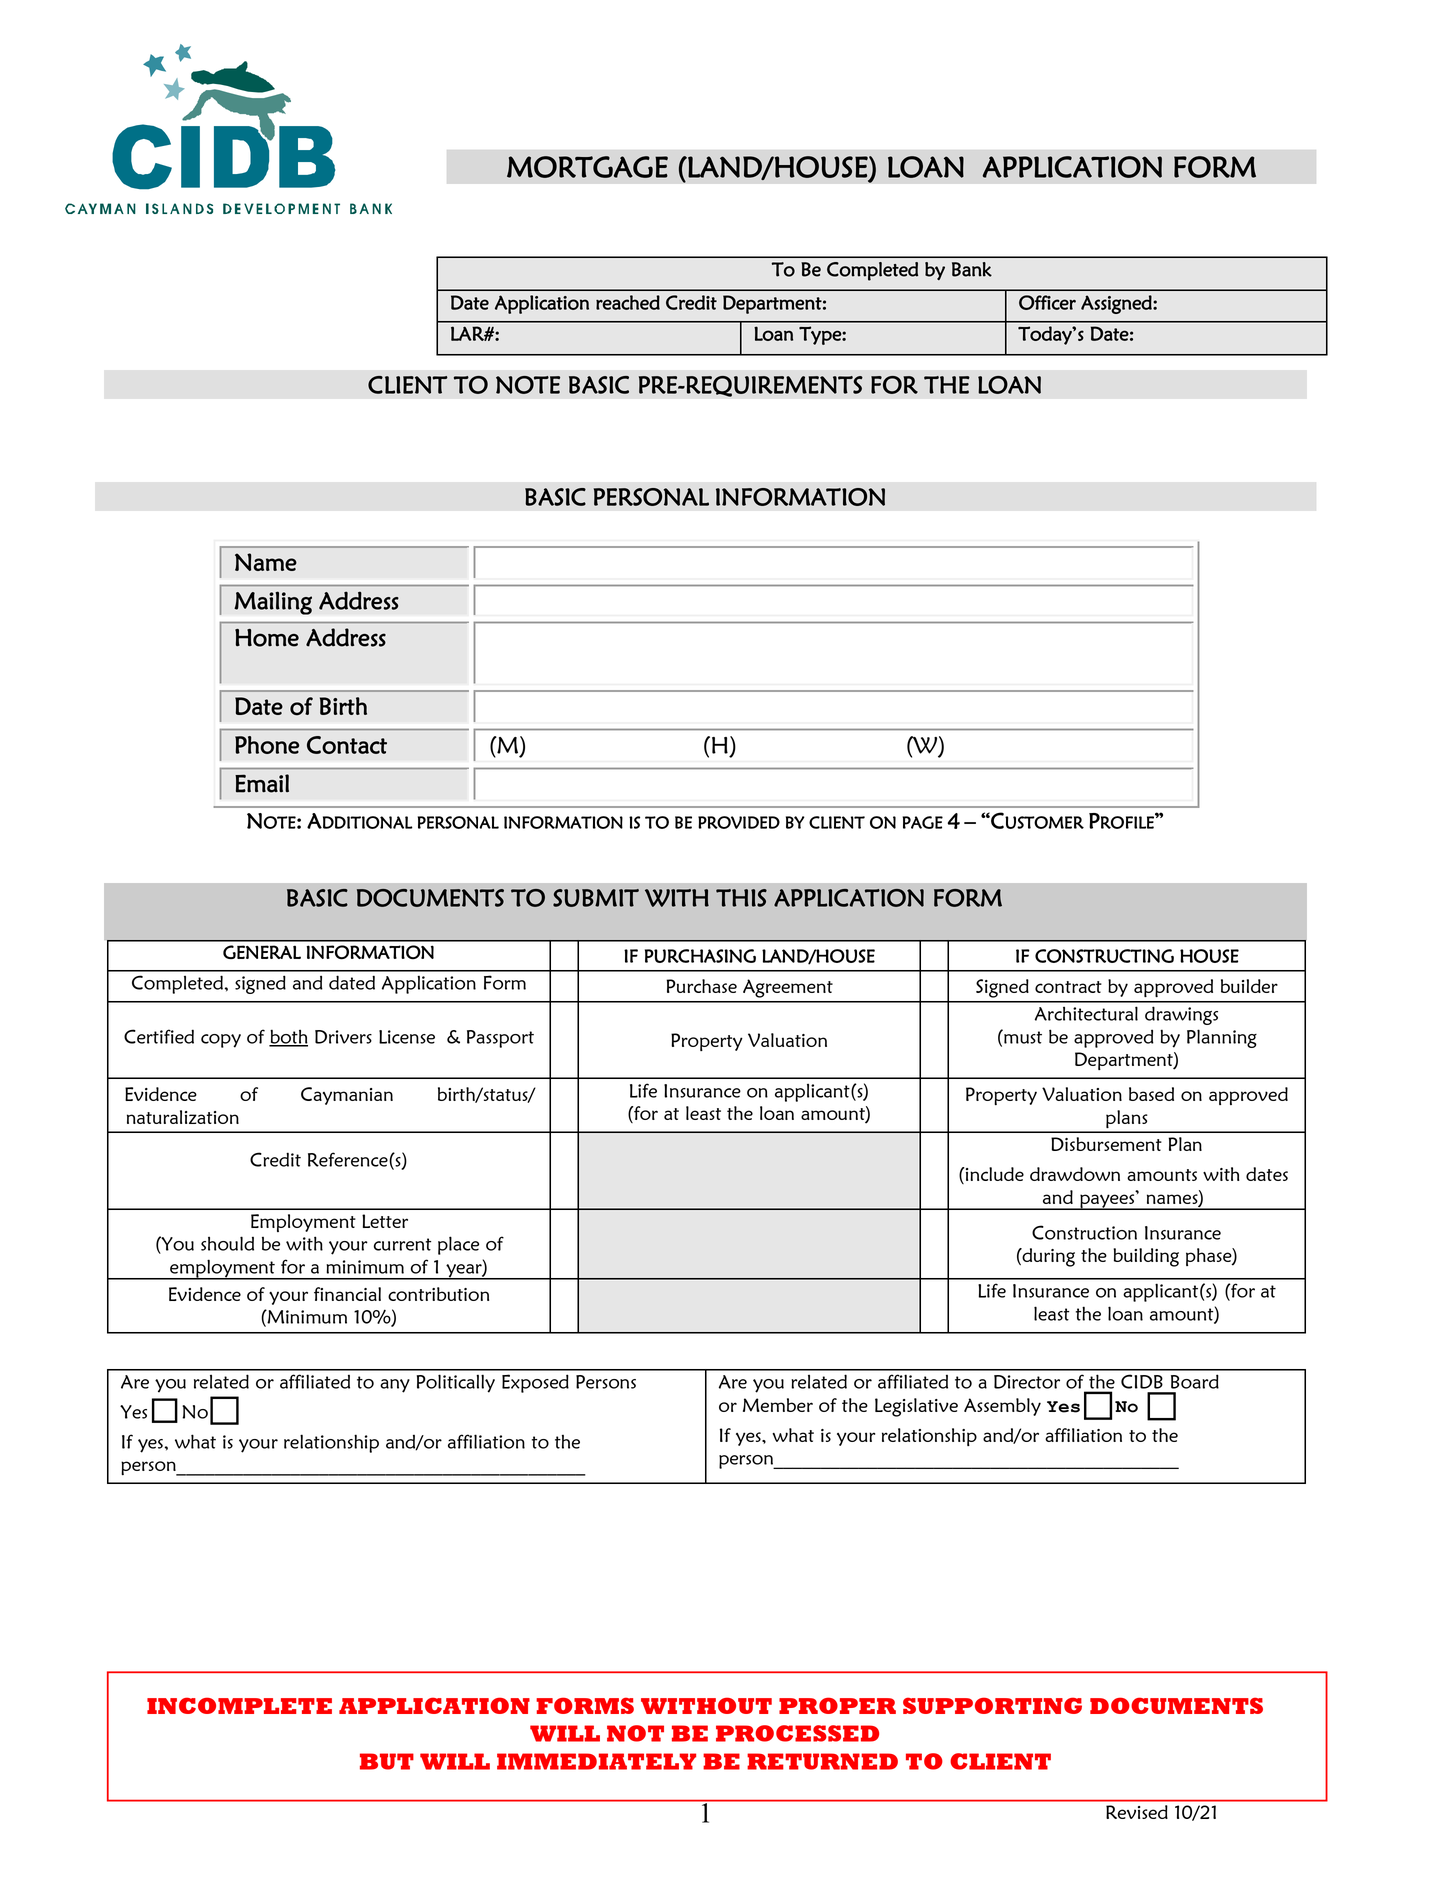  What do you see at coordinates (1146, 1257) in the image?
I see `building` at bounding box center [1146, 1257].
